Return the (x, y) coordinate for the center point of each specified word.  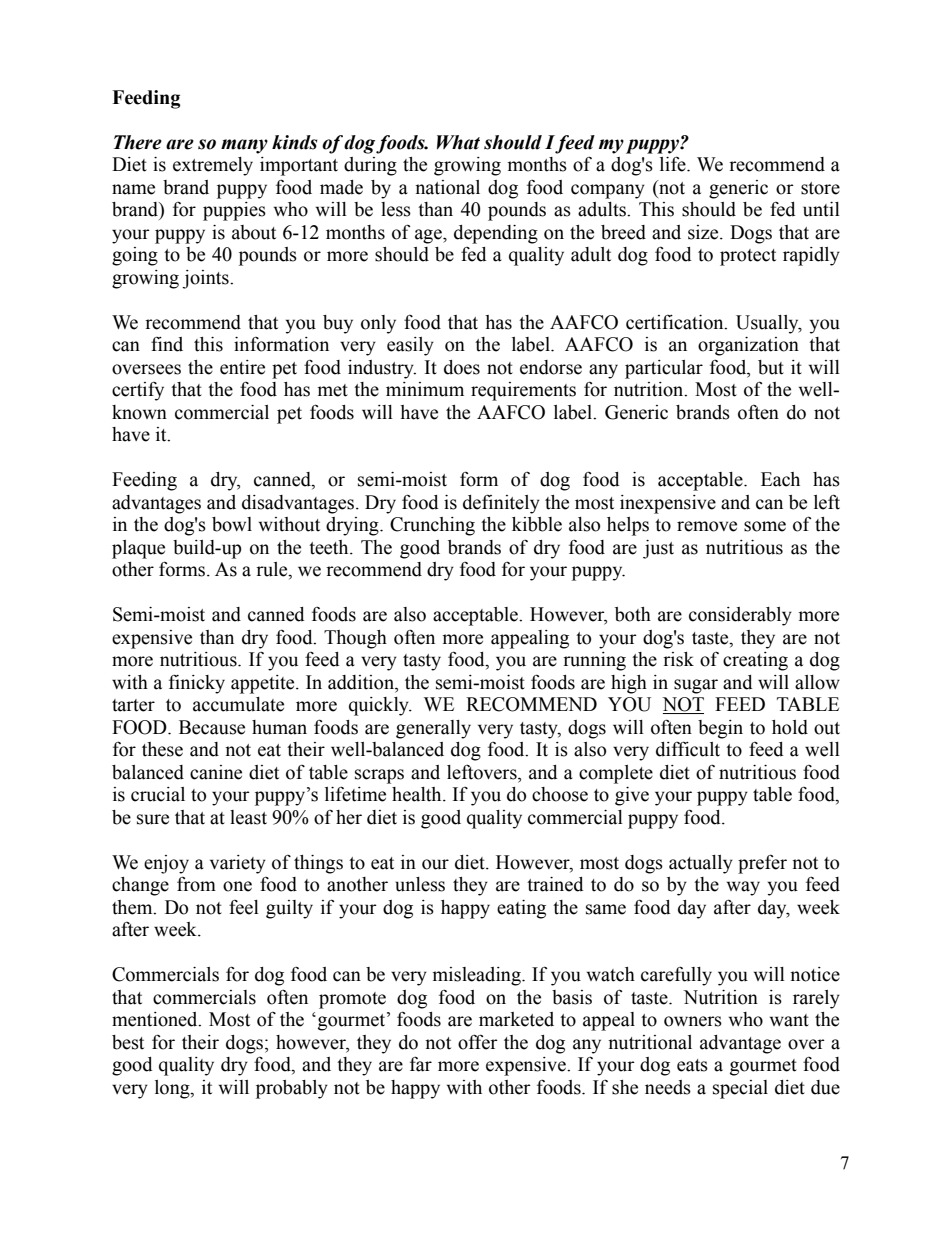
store (820, 188)
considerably (740, 616)
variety (238, 864)
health (418, 794)
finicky (197, 684)
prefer (762, 864)
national (447, 187)
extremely (213, 166)
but (771, 367)
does (462, 367)
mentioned (156, 1019)
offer (478, 1042)
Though (355, 639)
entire (242, 367)
